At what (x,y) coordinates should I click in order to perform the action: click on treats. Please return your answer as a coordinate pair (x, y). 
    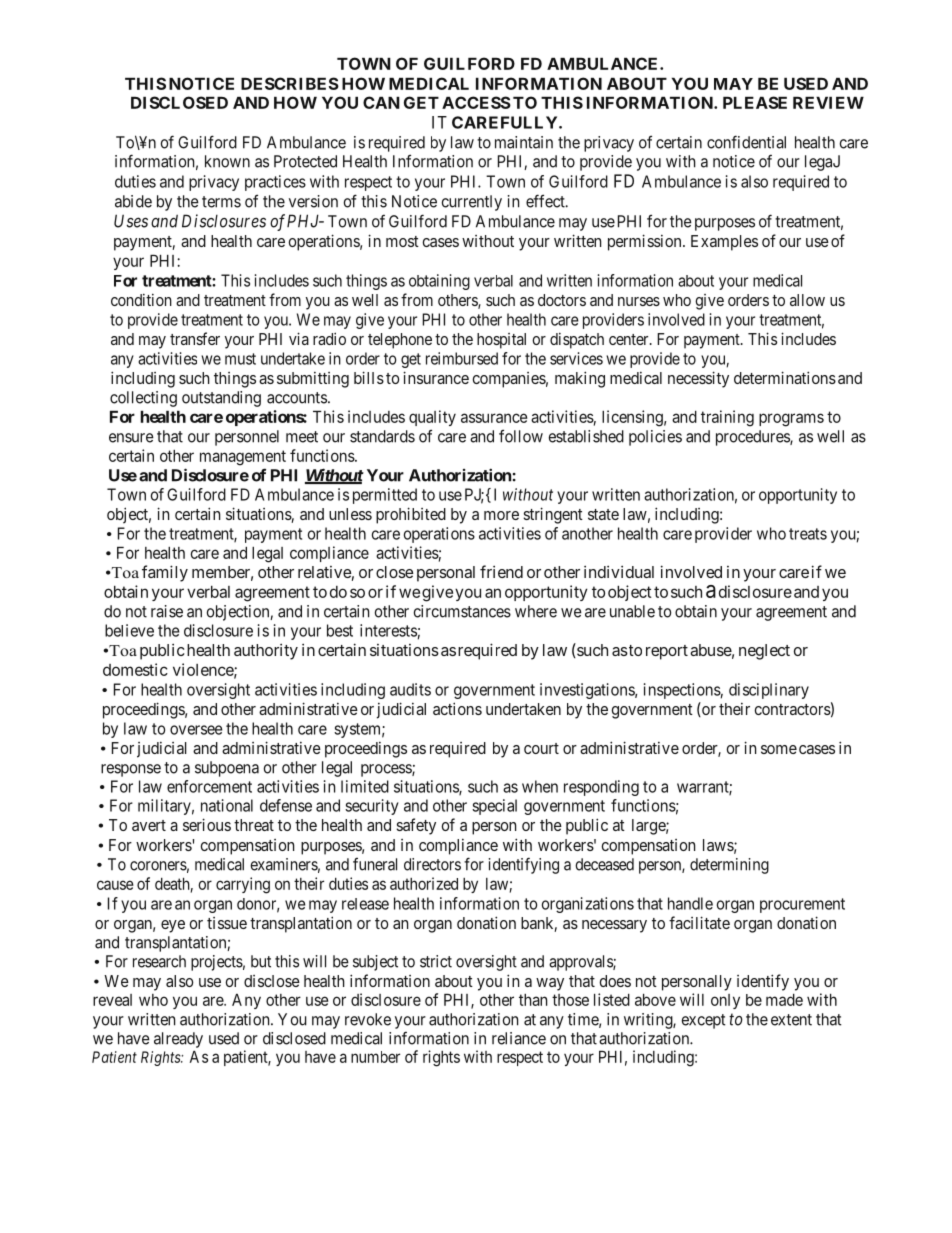
    Looking at the image, I should click on (808, 534).
